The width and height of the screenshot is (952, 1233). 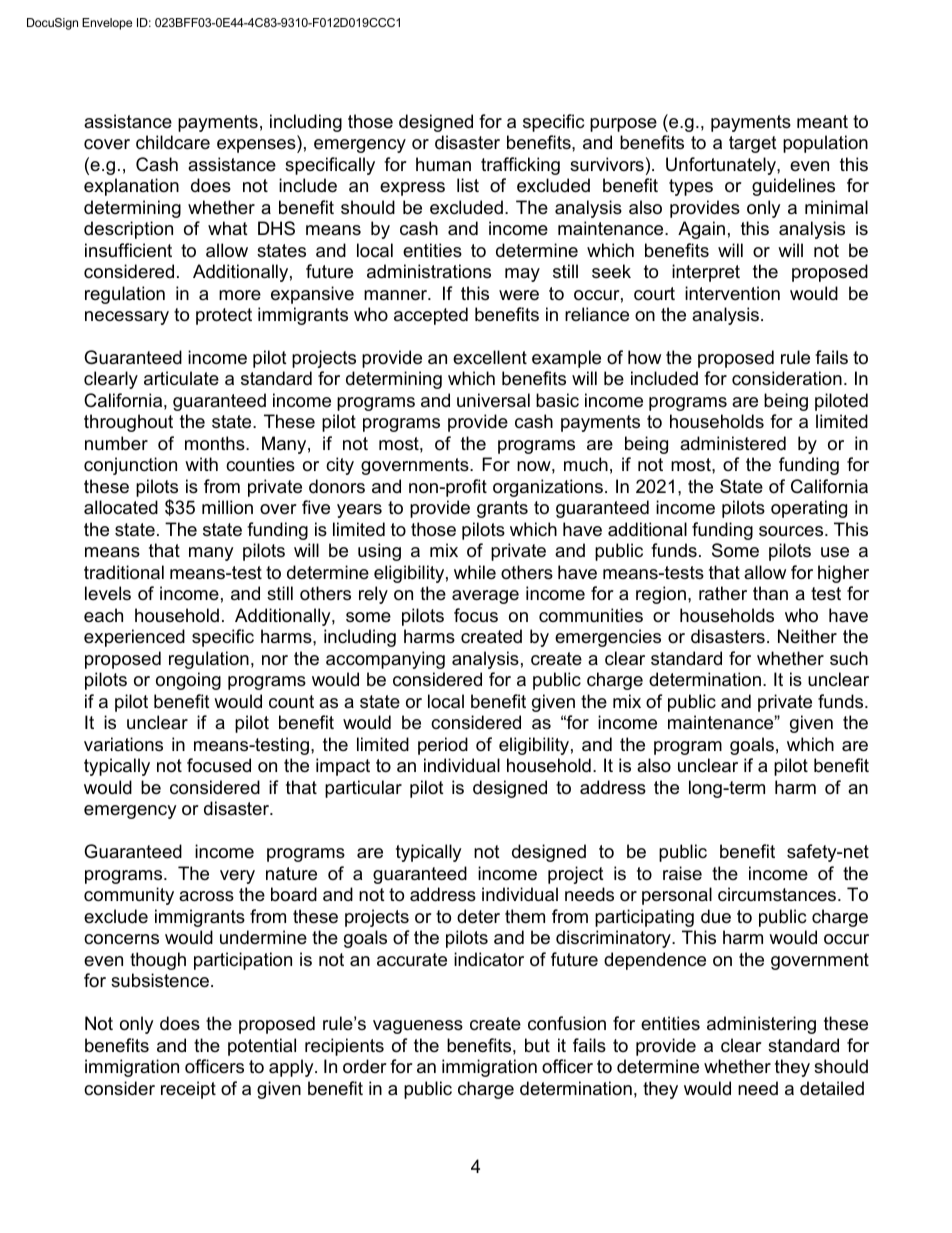 I want to click on target, so click(x=753, y=144).
